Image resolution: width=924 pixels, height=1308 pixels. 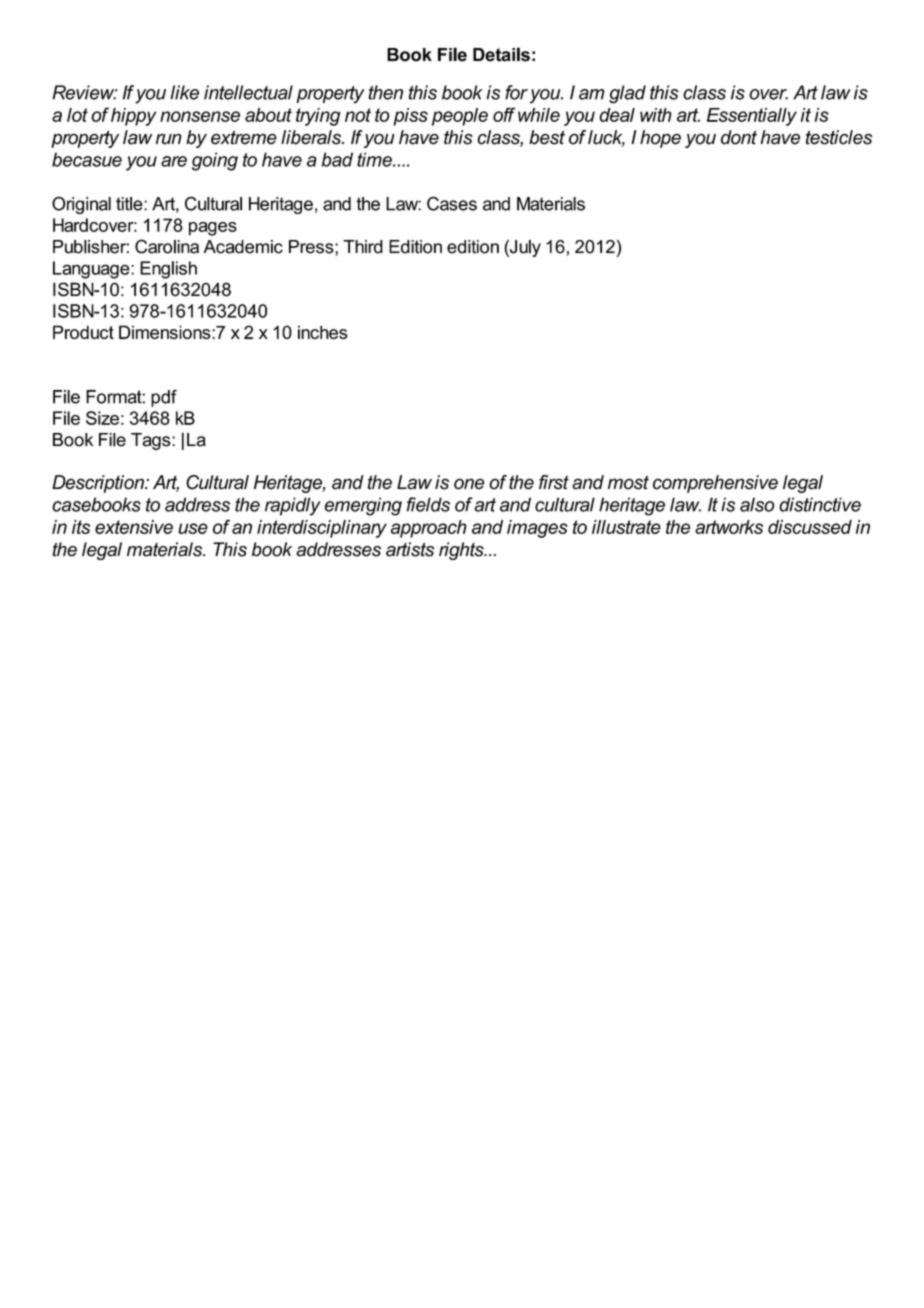 I want to click on Tags, so click(x=152, y=441).
